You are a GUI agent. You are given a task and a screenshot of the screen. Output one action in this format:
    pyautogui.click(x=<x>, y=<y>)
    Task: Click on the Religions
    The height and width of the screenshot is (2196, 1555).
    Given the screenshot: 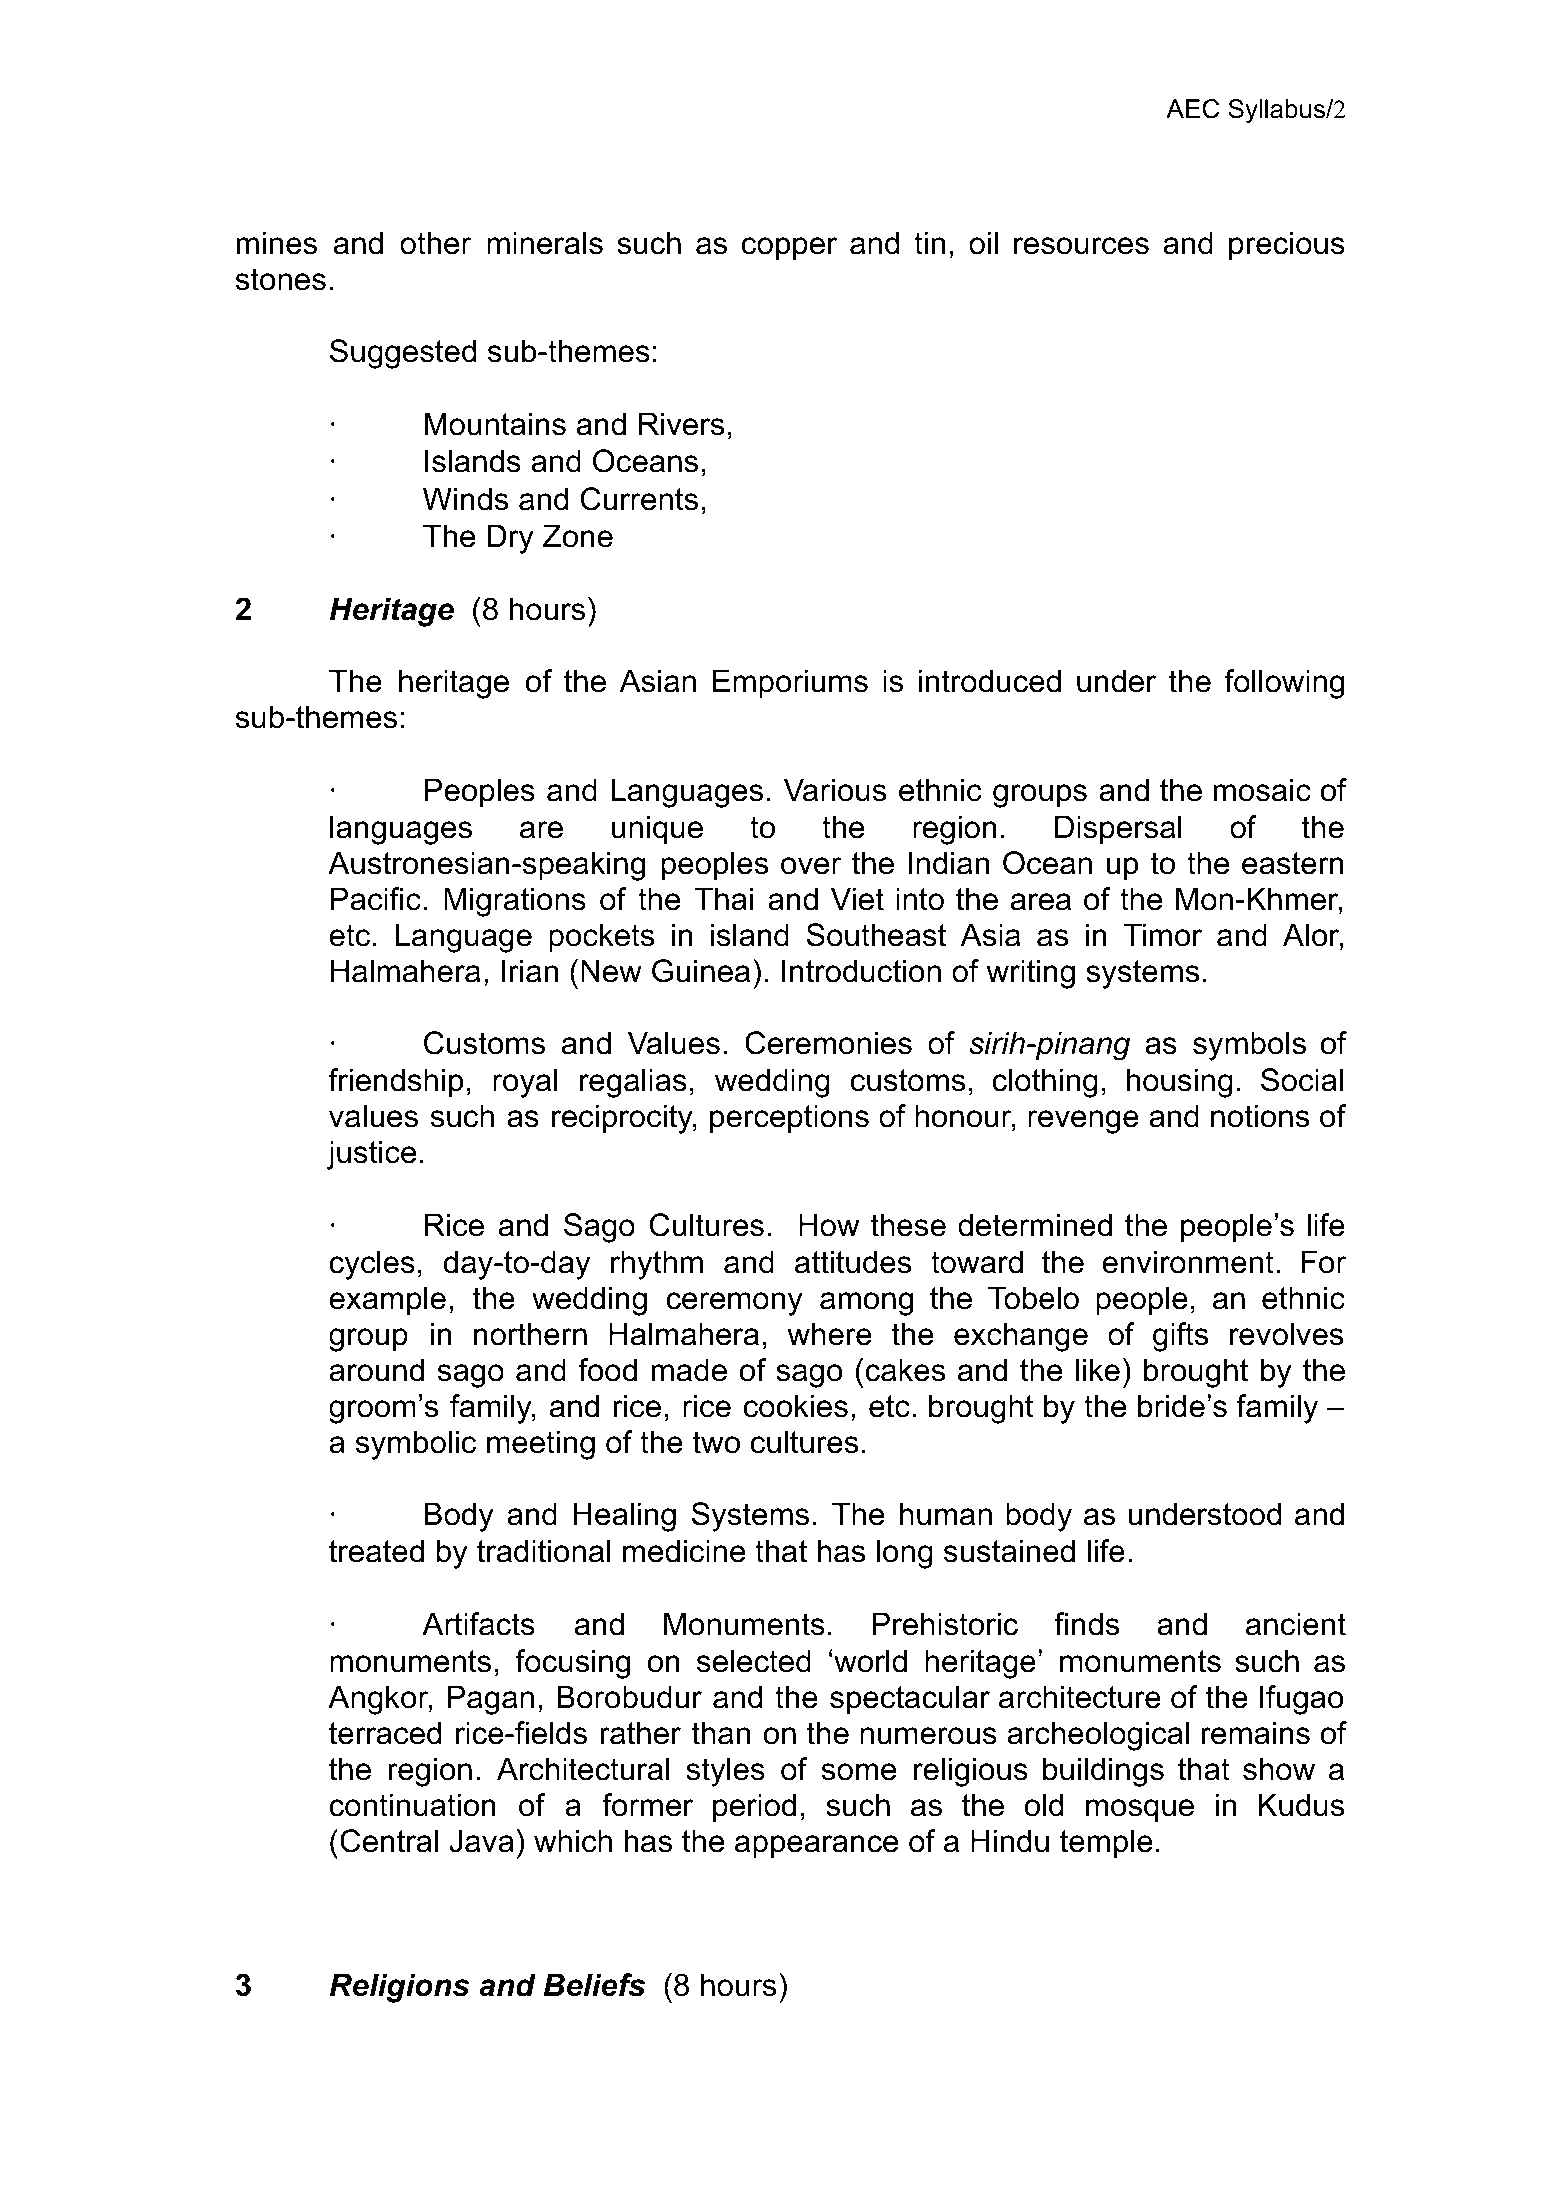 What is the action you would take?
    pyautogui.click(x=399, y=1988)
